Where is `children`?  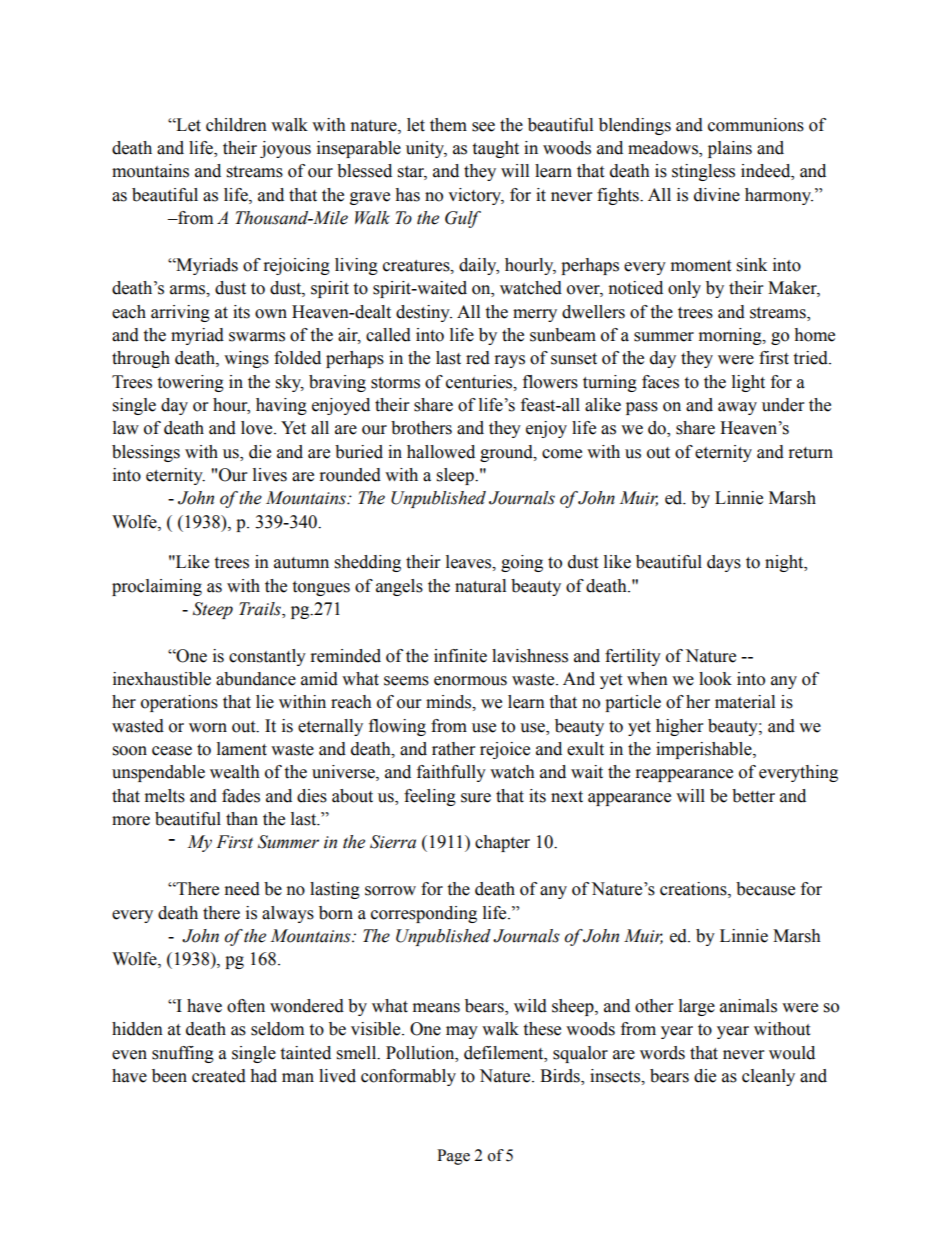
children is located at coordinates (236, 125).
